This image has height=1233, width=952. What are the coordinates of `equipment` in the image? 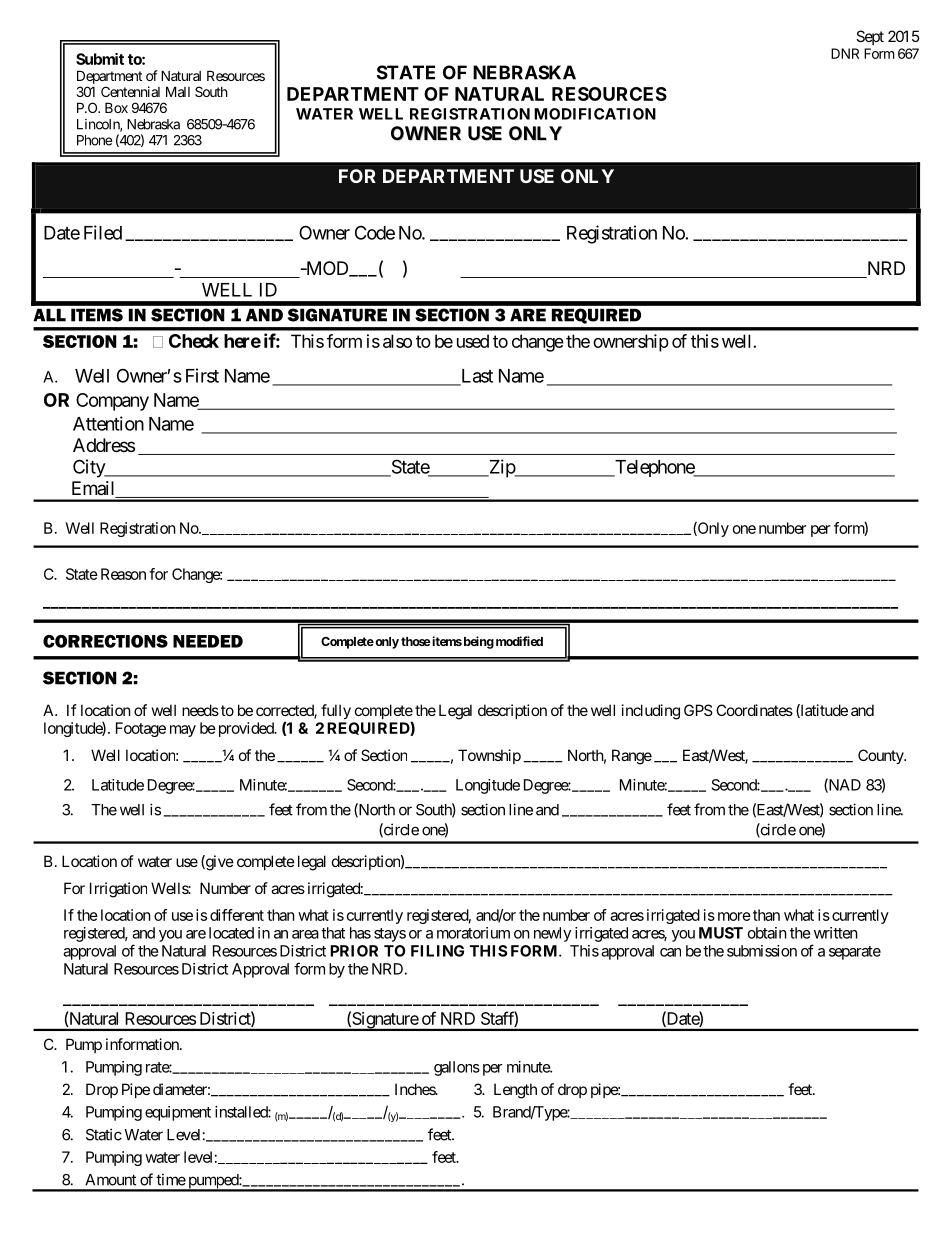 It's located at (178, 1113).
